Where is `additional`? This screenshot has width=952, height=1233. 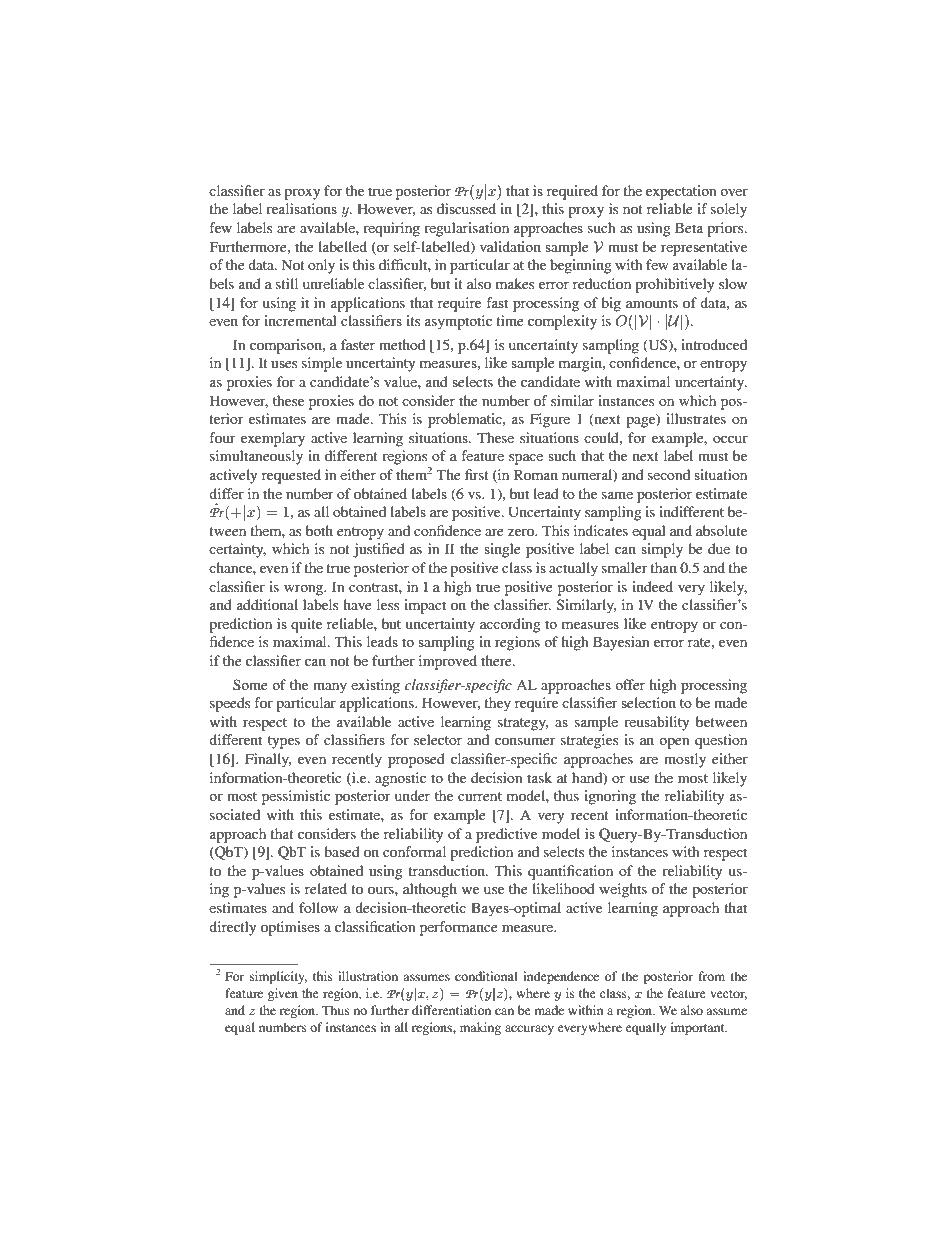
additional is located at coordinates (267, 604).
